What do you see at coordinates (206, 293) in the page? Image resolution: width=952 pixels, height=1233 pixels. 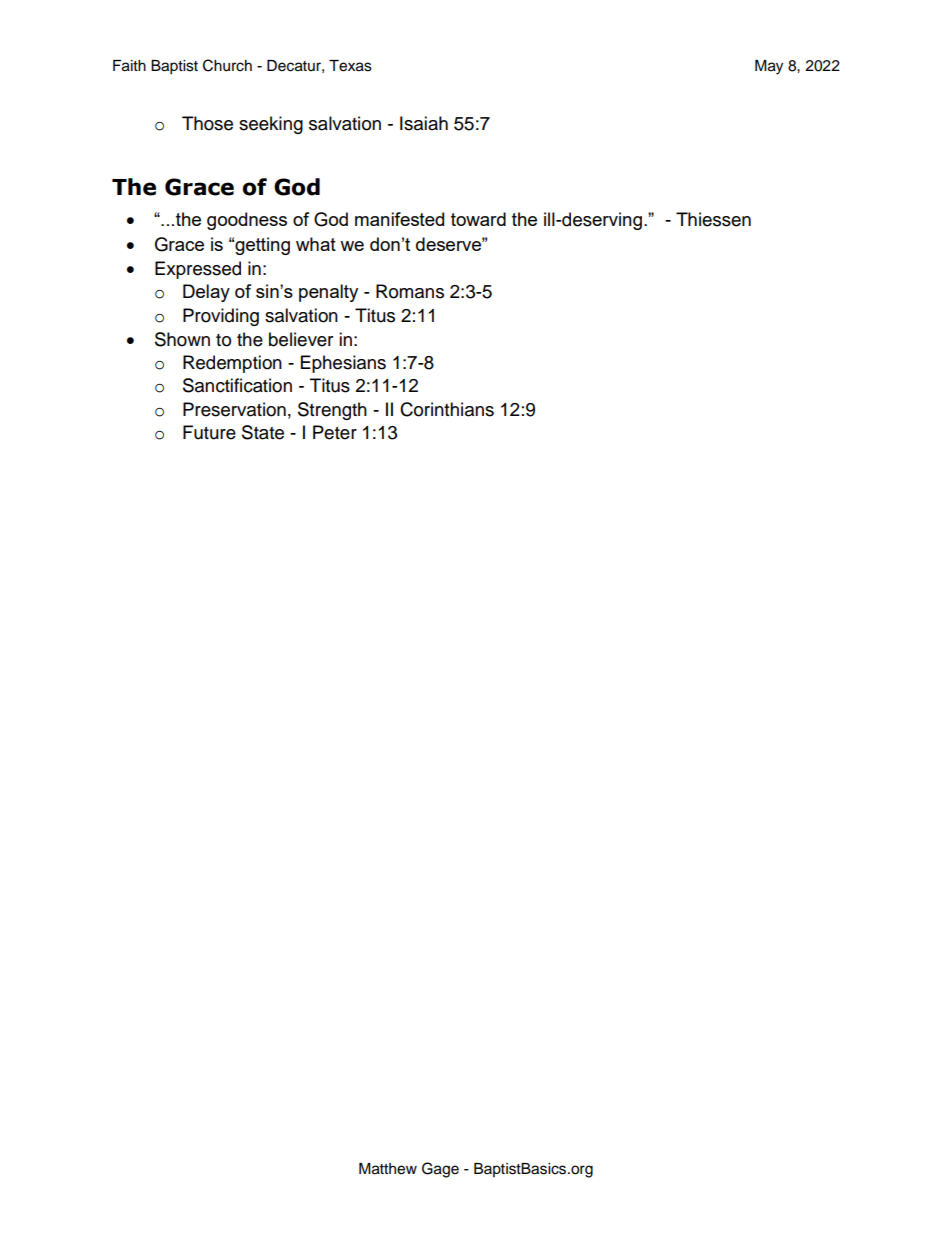 I see `Delay` at bounding box center [206, 293].
